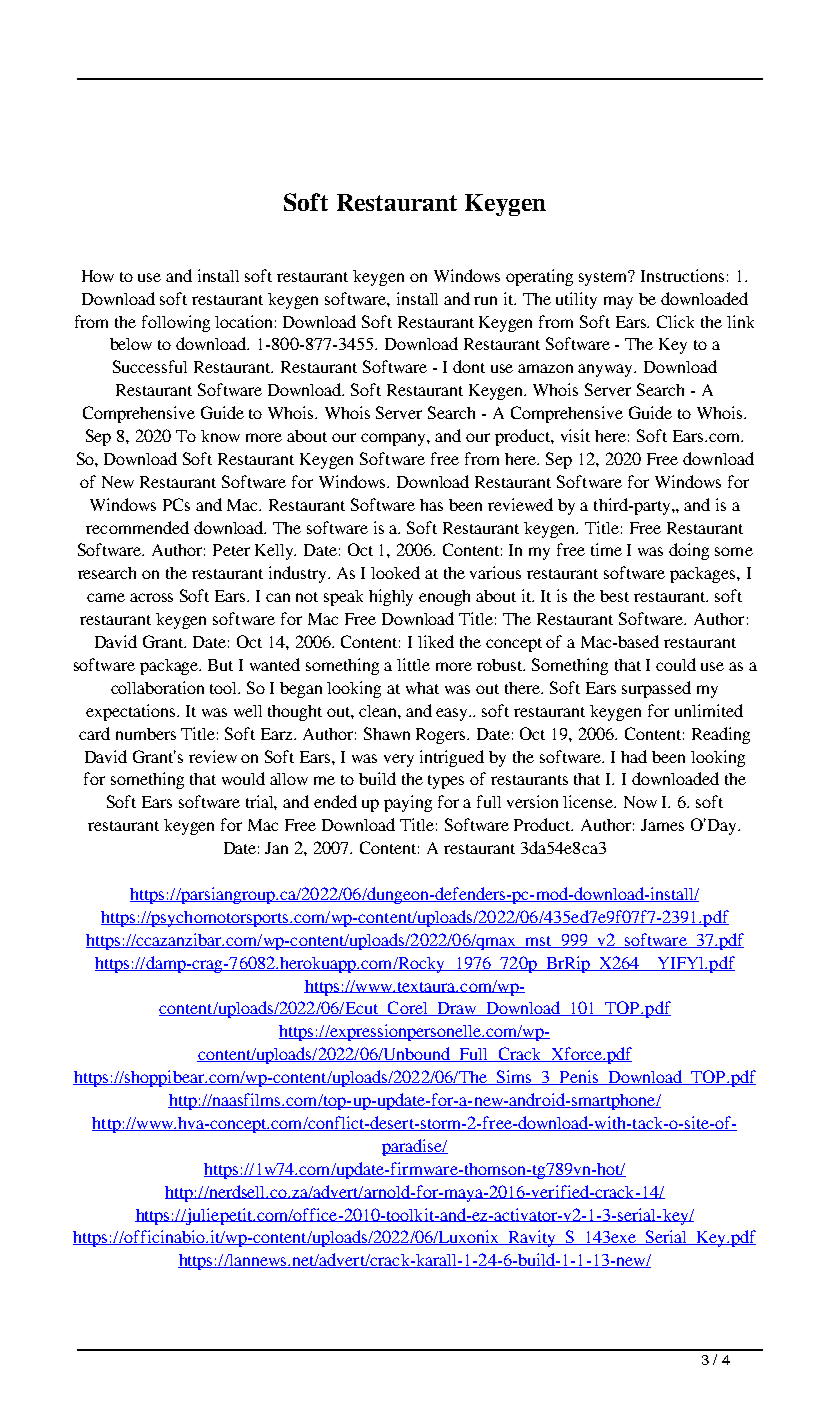  I want to click on following, so click(176, 323).
